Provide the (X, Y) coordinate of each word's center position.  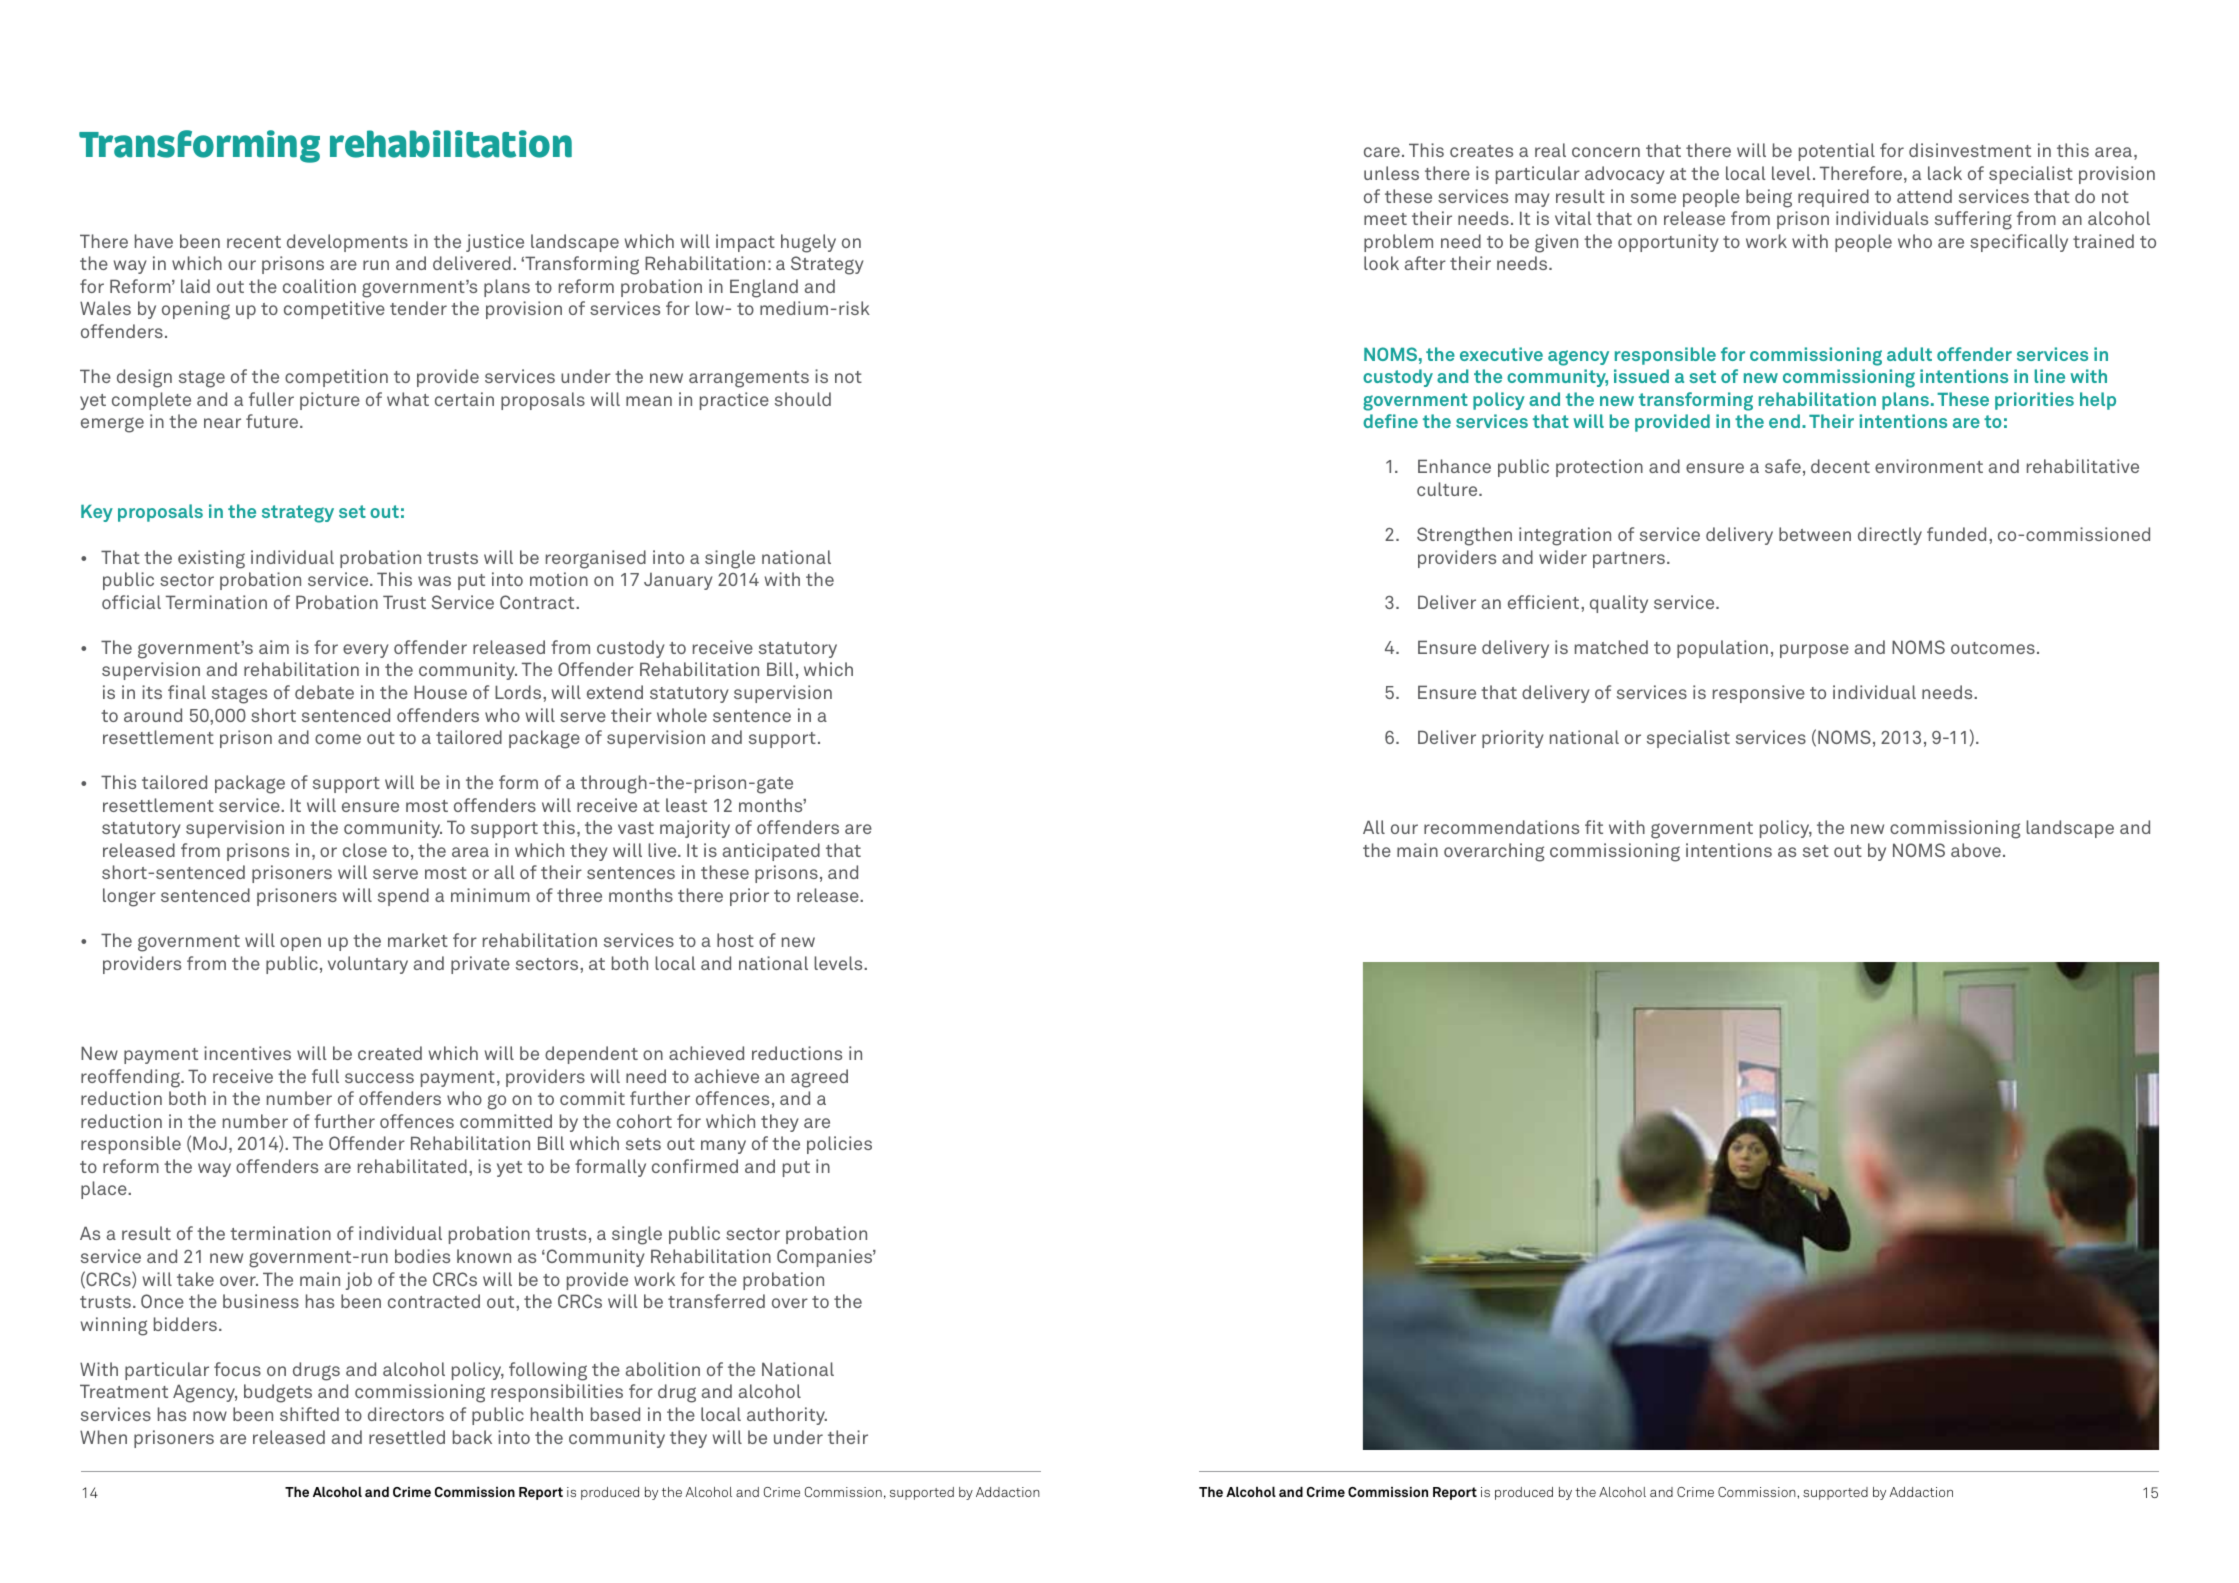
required (1833, 198)
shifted (309, 1414)
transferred (716, 1301)
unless (1391, 173)
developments (347, 243)
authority (787, 1416)
